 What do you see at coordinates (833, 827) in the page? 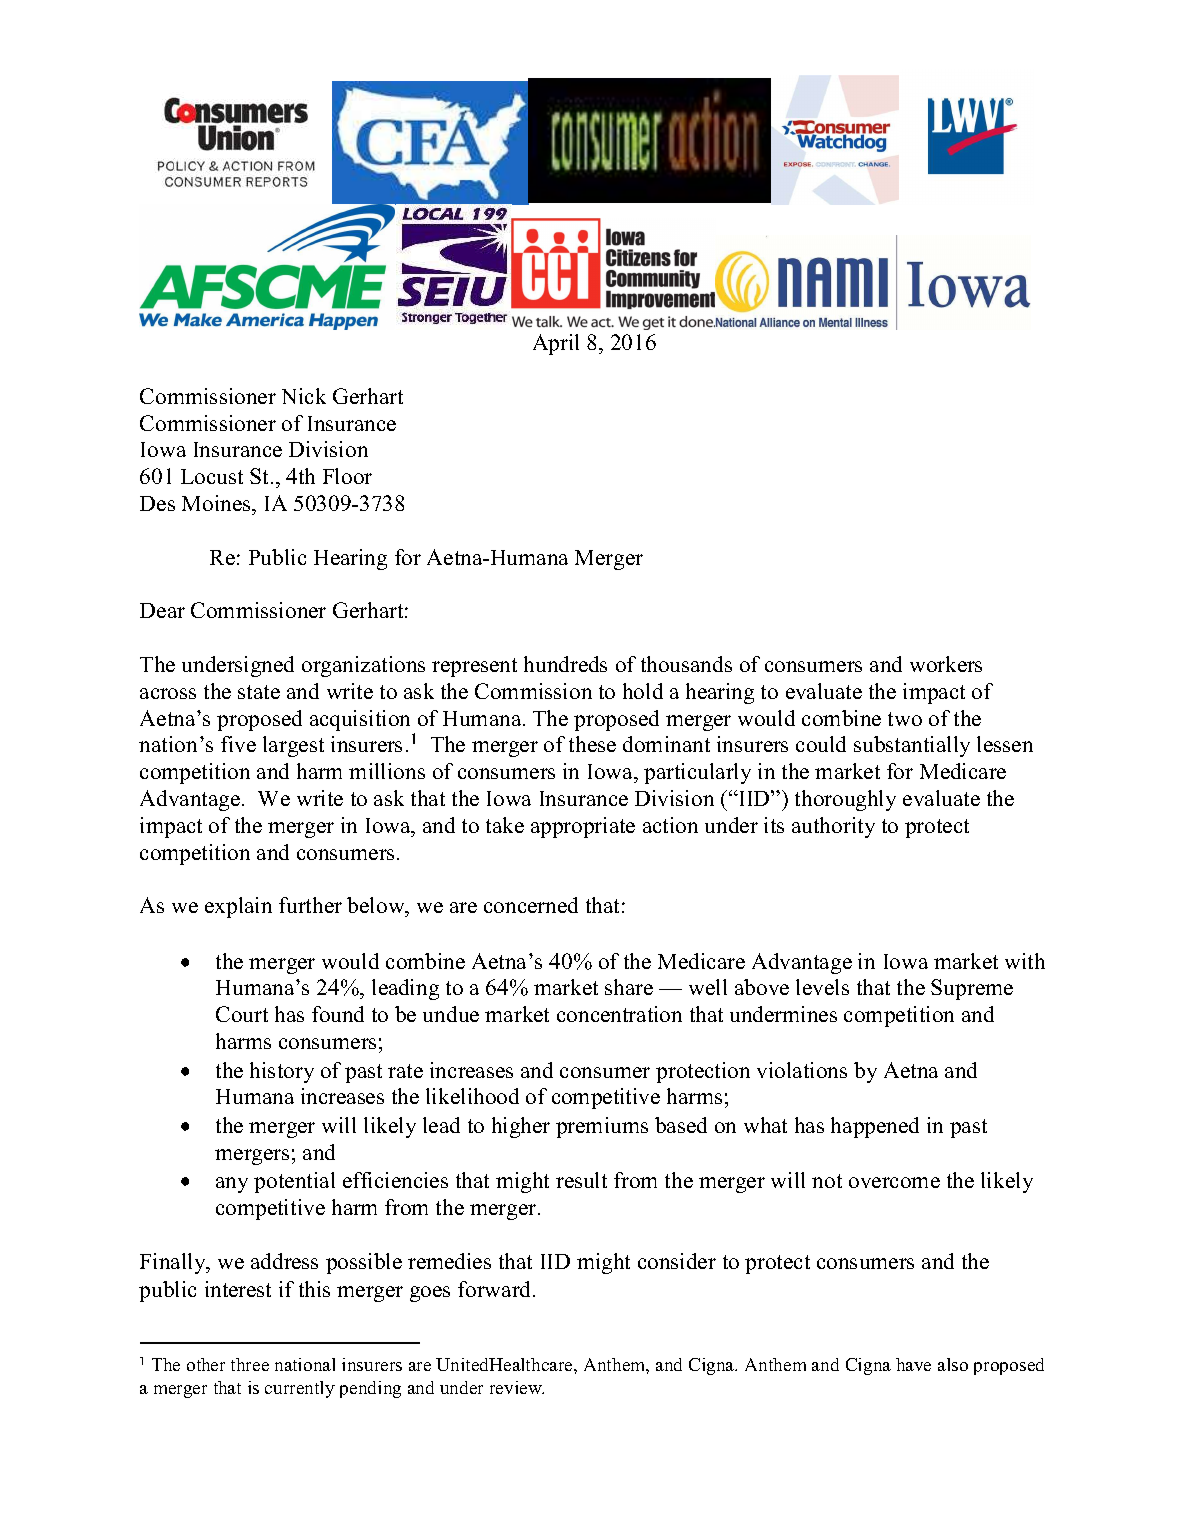
I see `authority` at bounding box center [833, 827].
